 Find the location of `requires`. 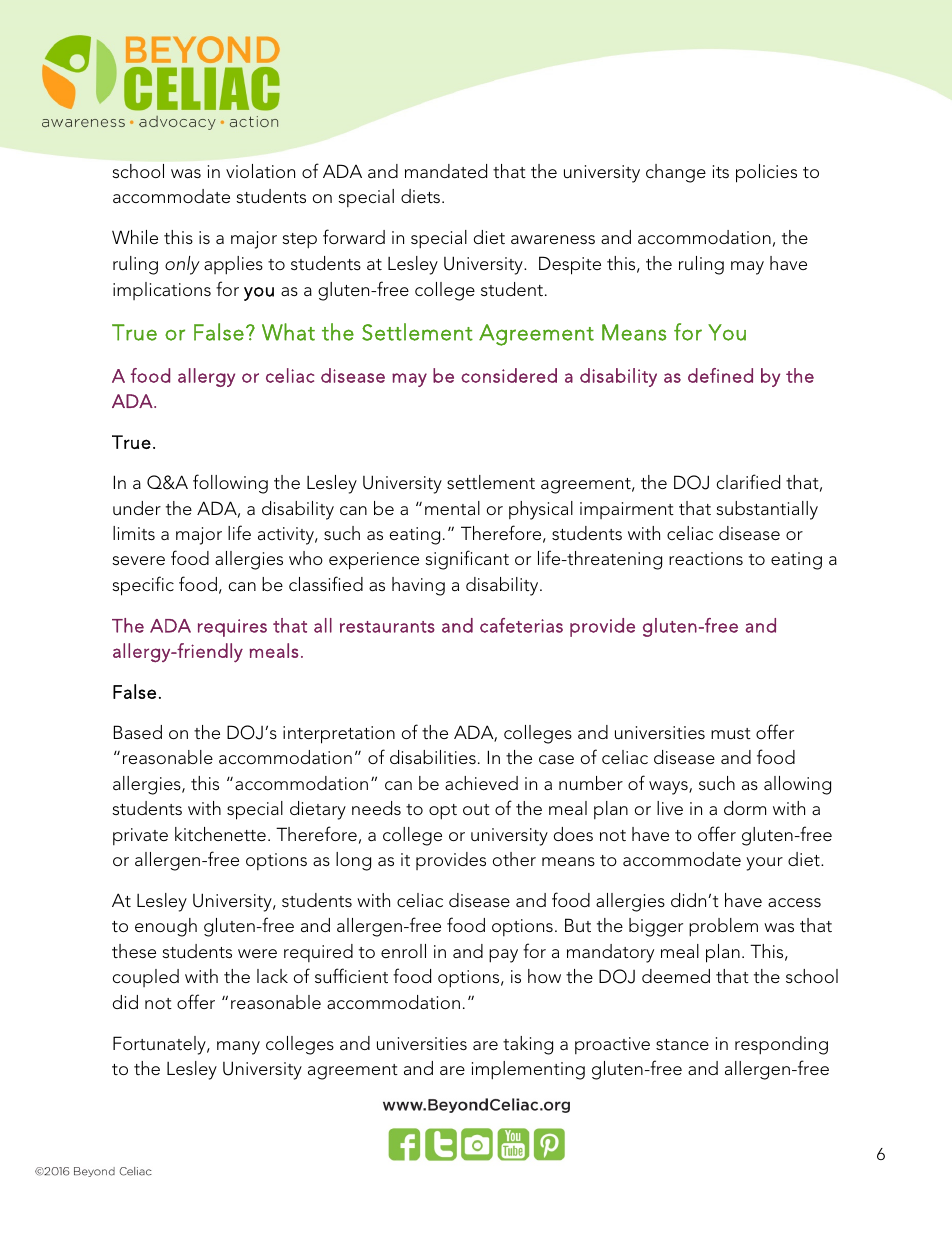

requires is located at coordinates (232, 628).
